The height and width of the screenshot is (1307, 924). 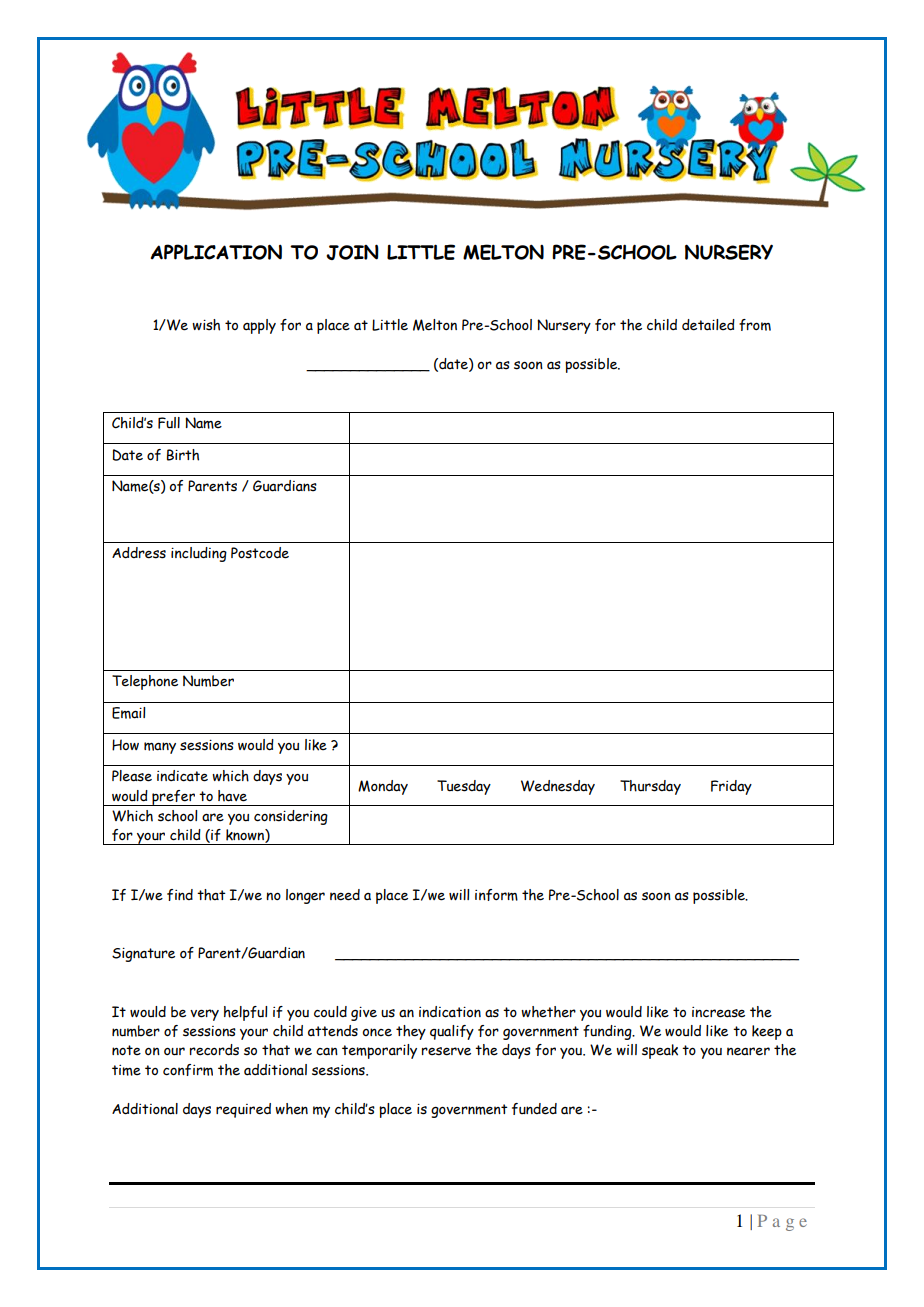 I want to click on speak, so click(x=660, y=1051).
